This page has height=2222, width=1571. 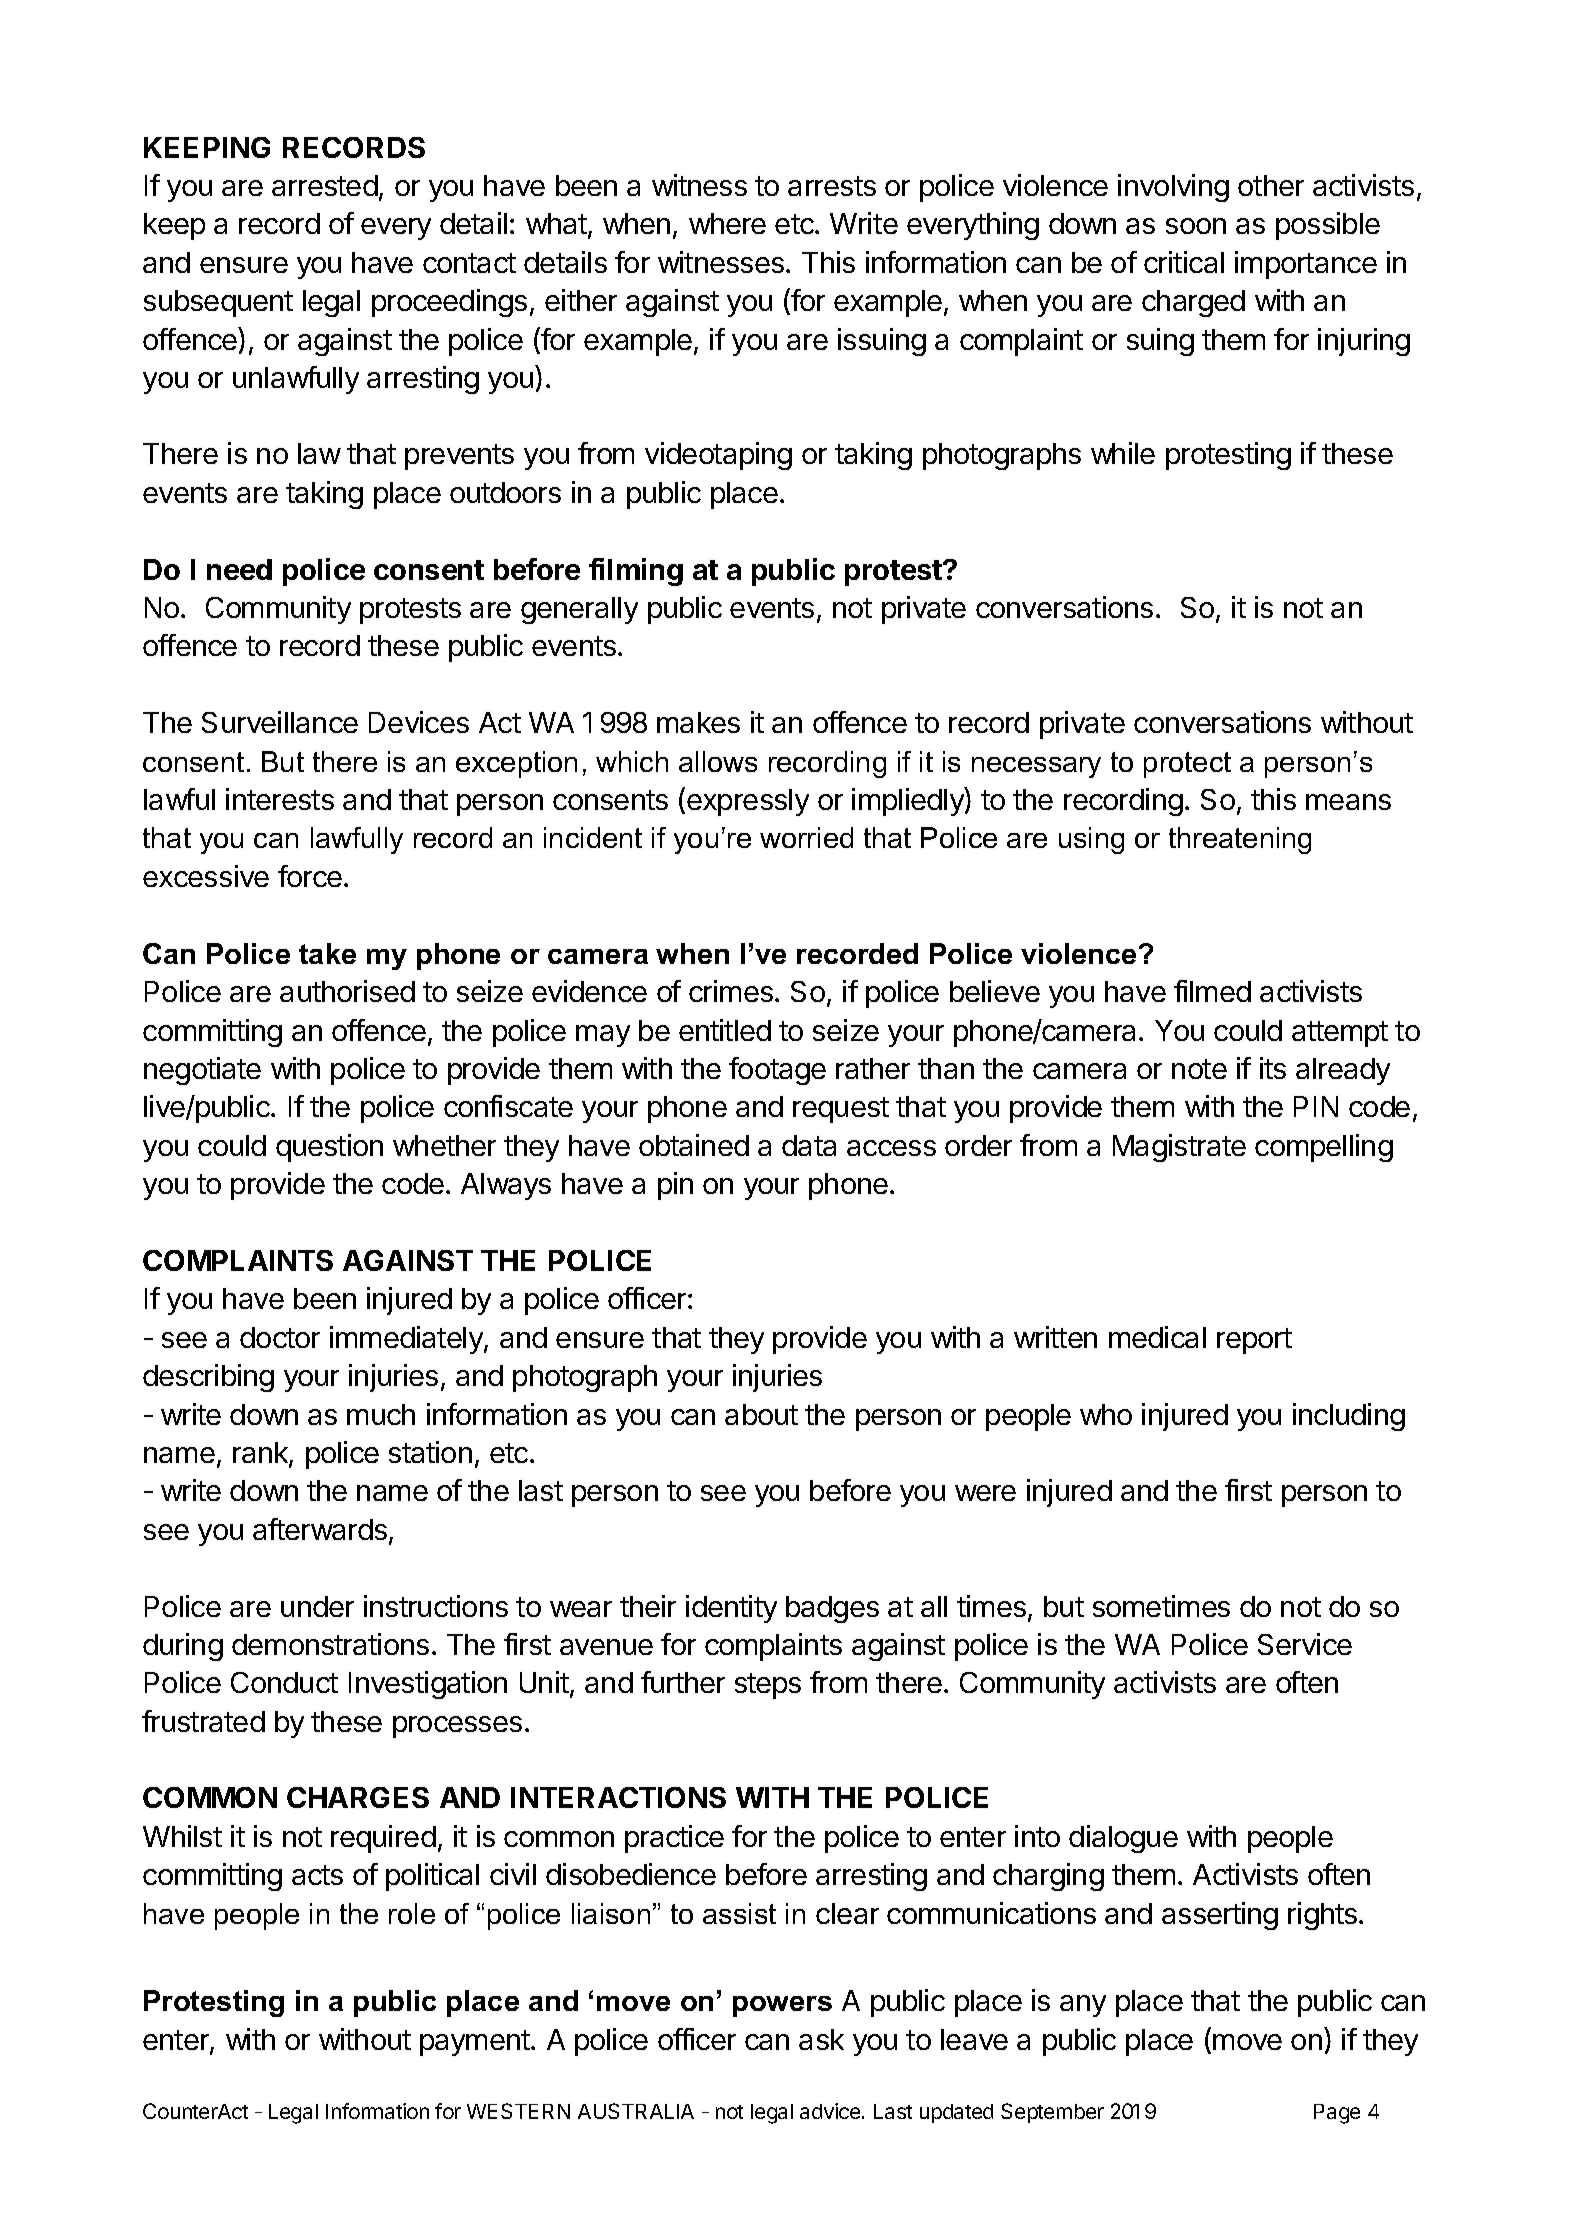 What do you see at coordinates (329, 1148) in the page?
I see `question` at bounding box center [329, 1148].
